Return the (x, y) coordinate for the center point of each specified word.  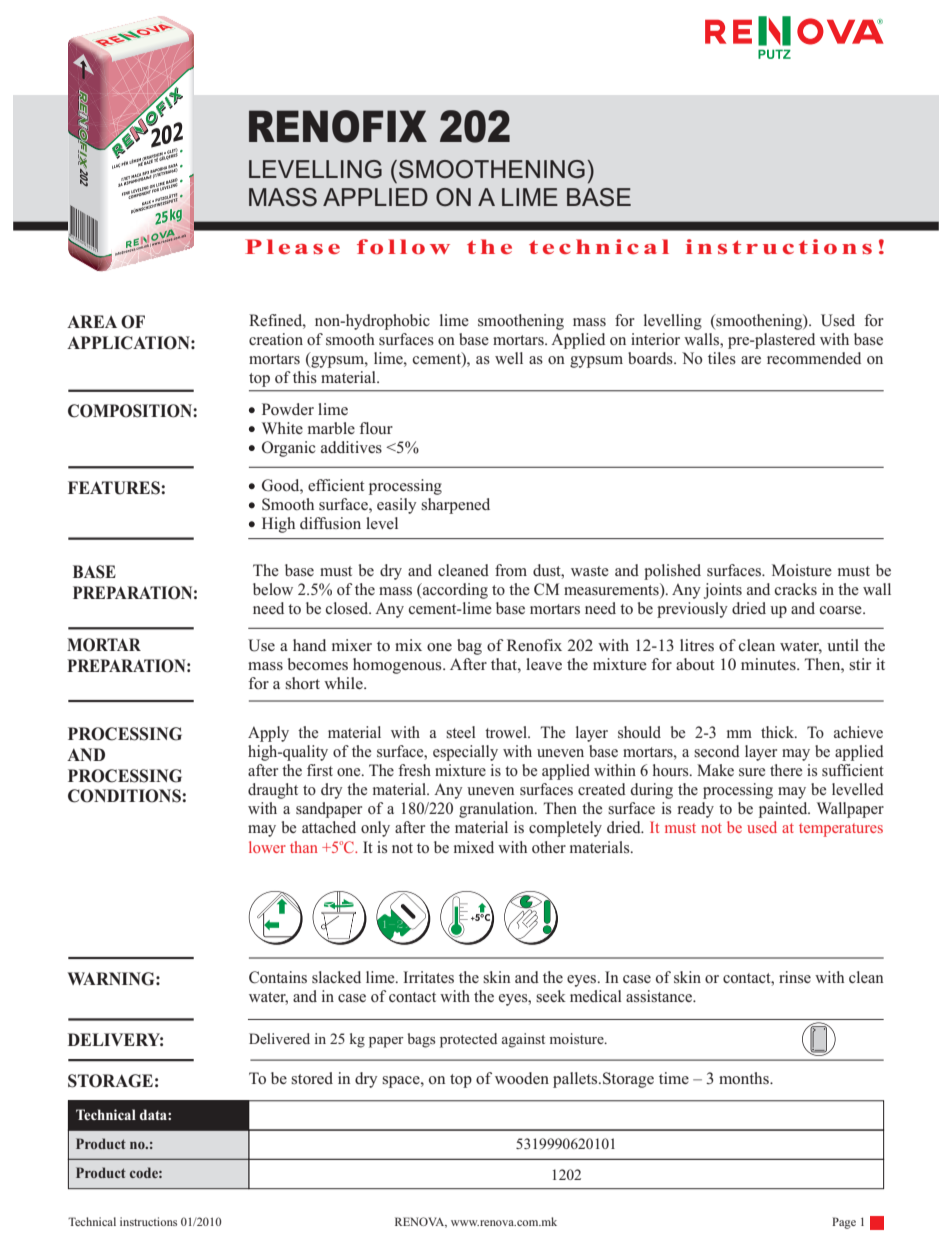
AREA (92, 321)
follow (403, 246)
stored (312, 1078)
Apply (268, 734)
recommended (814, 358)
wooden (522, 1078)
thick (779, 732)
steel (461, 732)
